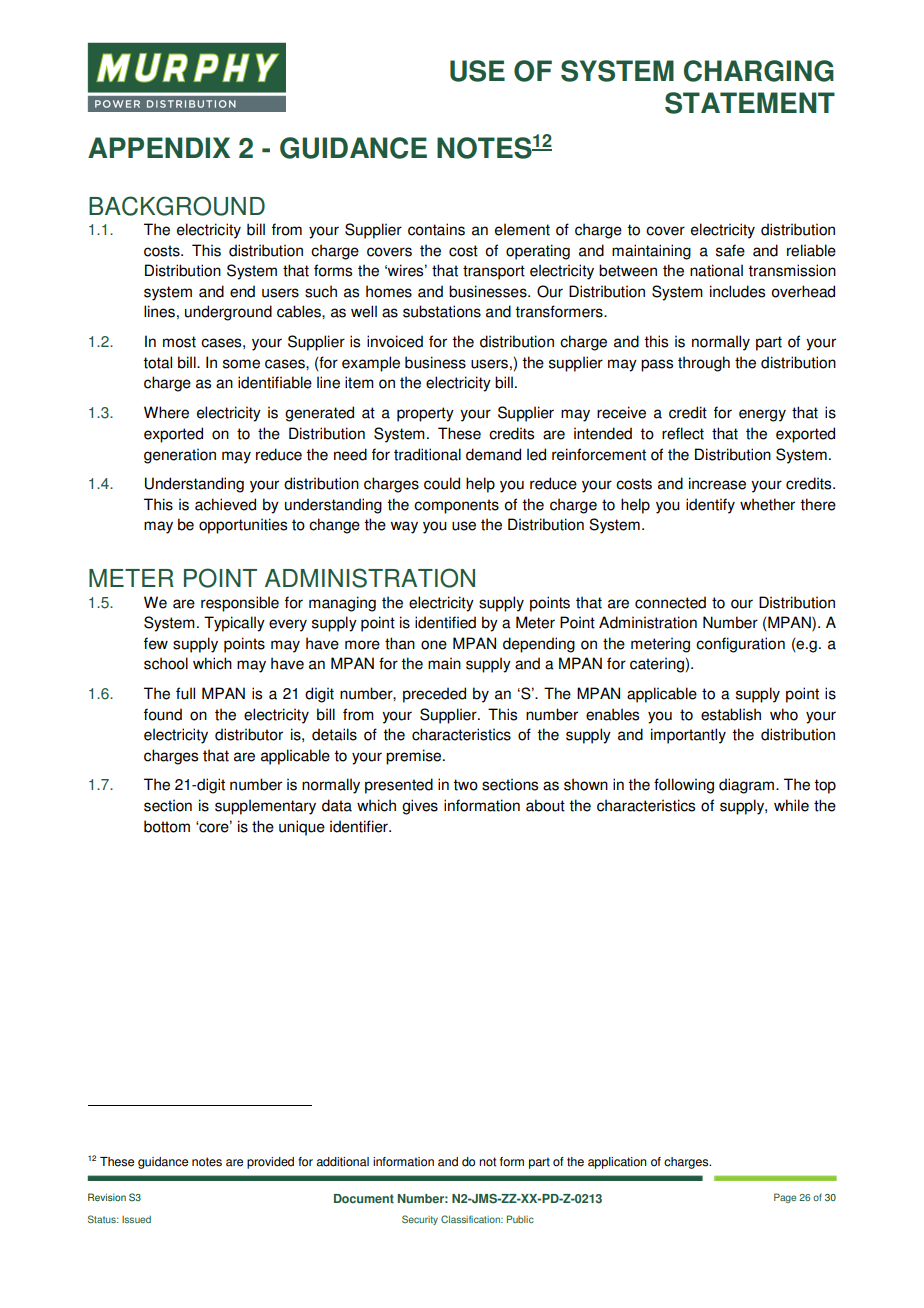  What do you see at coordinates (436, 229) in the screenshot?
I see `contains` at bounding box center [436, 229].
